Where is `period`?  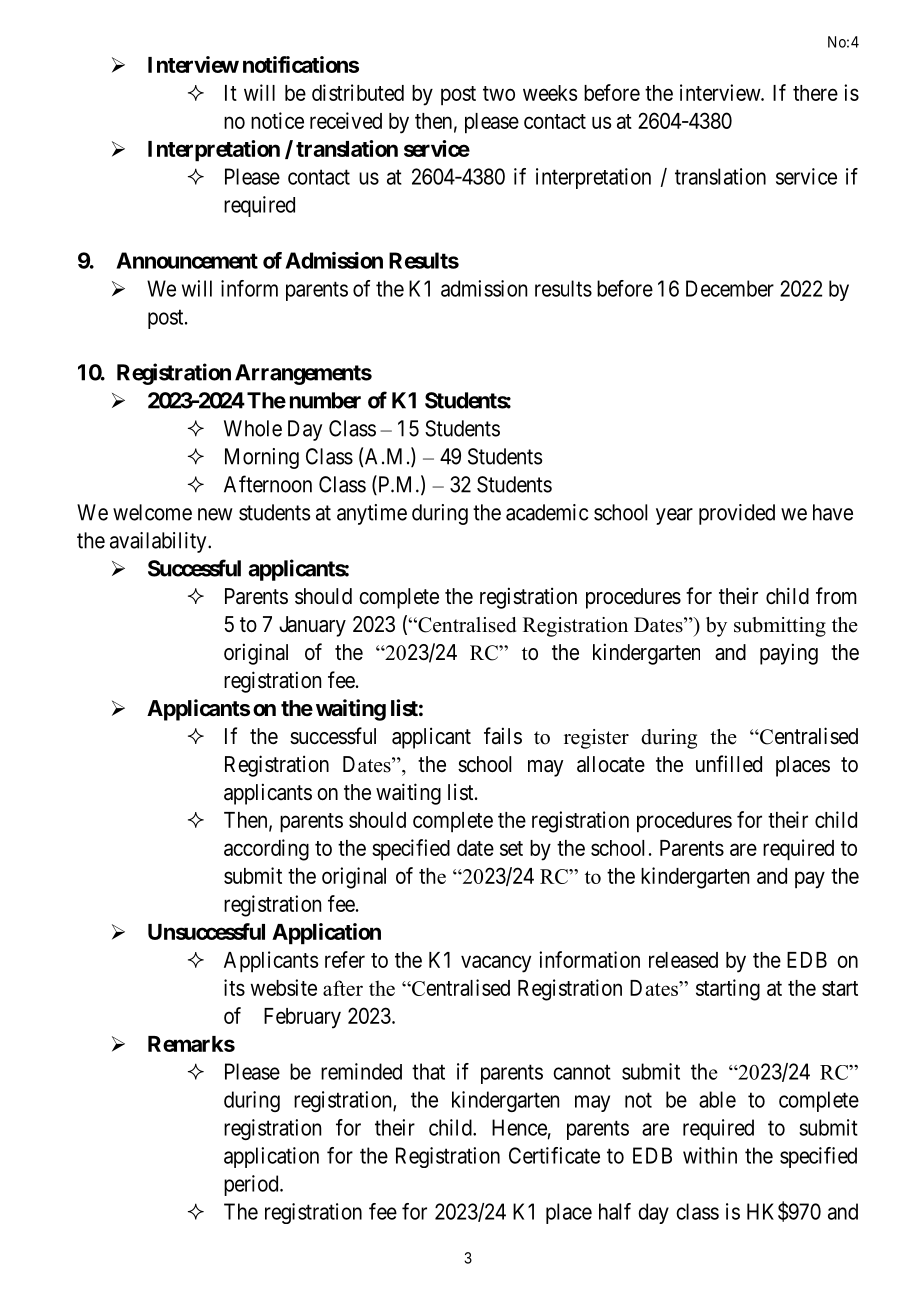 period is located at coordinates (252, 1185).
